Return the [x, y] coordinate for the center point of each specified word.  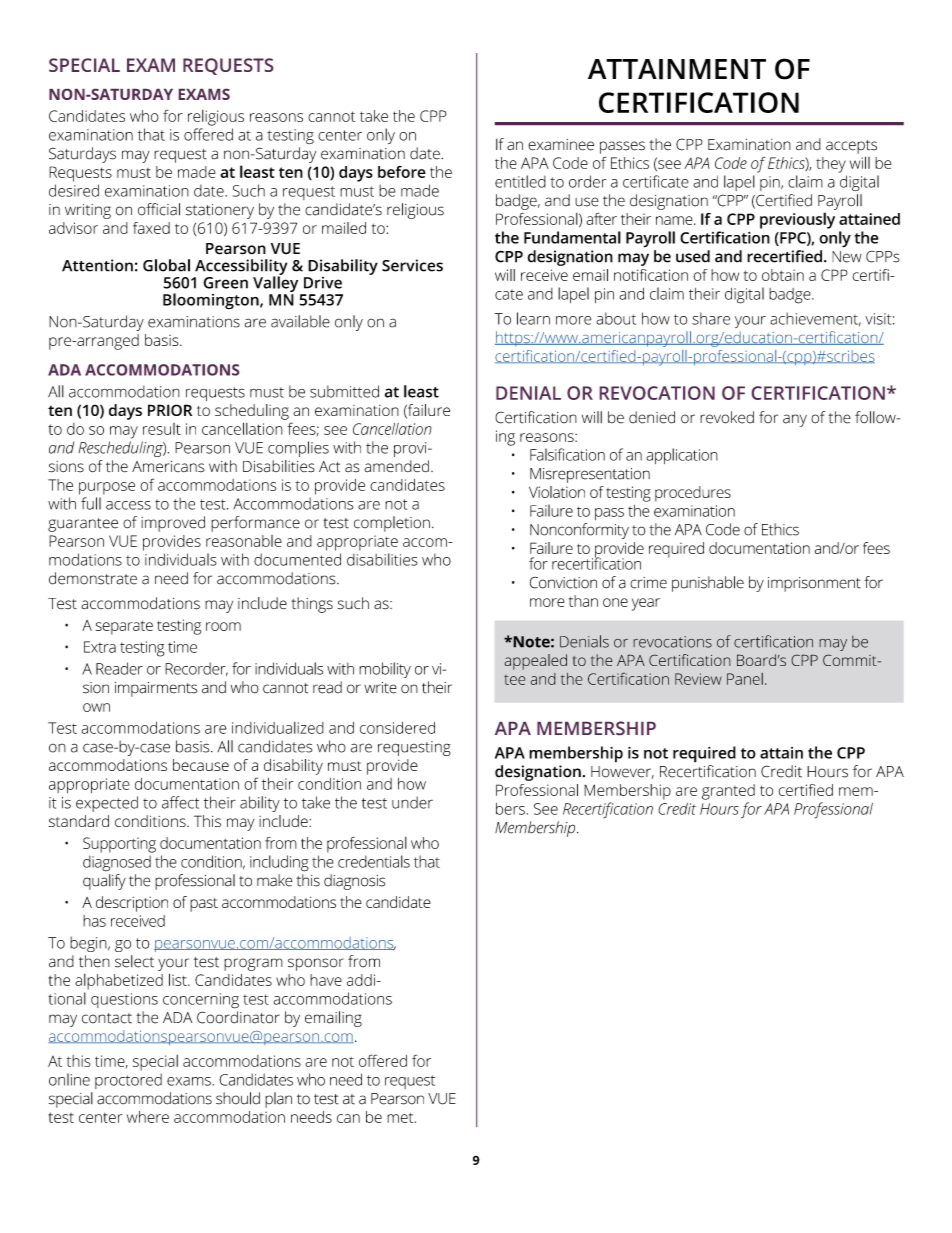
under [412, 802]
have [326, 980]
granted [728, 792]
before [402, 172]
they [831, 165]
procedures [693, 494]
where [148, 1117]
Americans [168, 466]
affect [180, 802]
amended [396, 466]
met [401, 1118]
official [159, 209]
